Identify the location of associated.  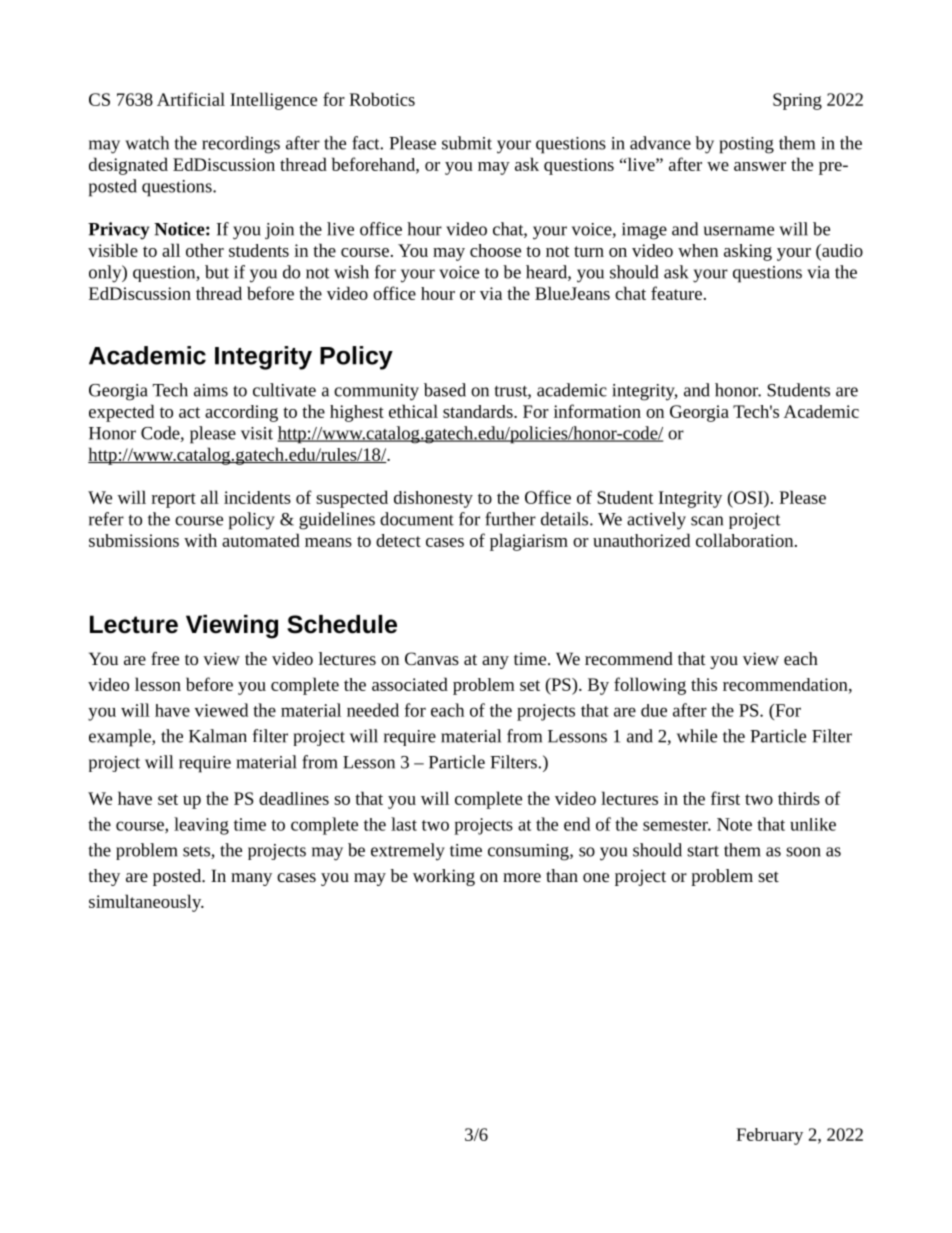
(410, 684).
